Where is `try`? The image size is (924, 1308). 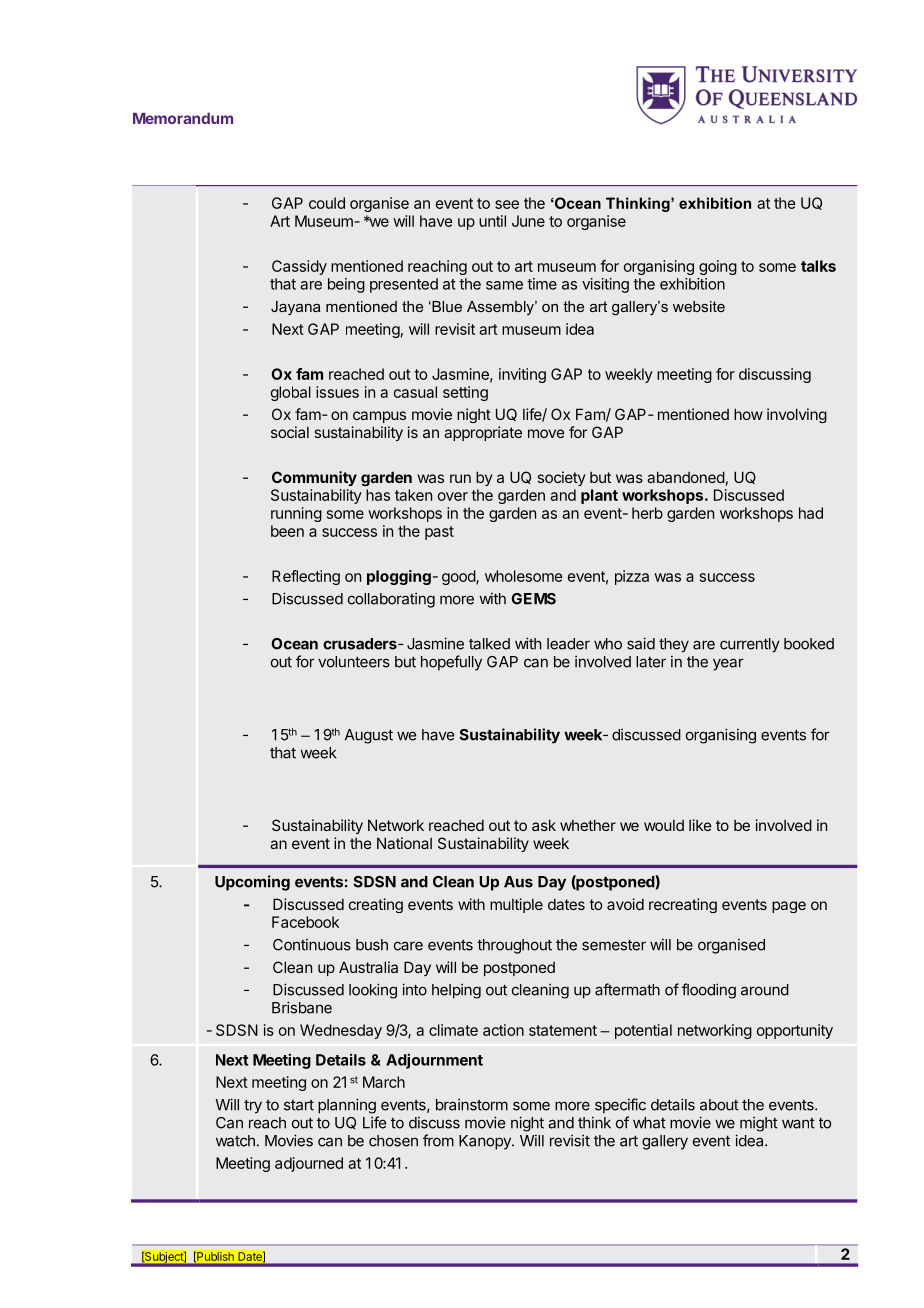 try is located at coordinates (253, 1107).
